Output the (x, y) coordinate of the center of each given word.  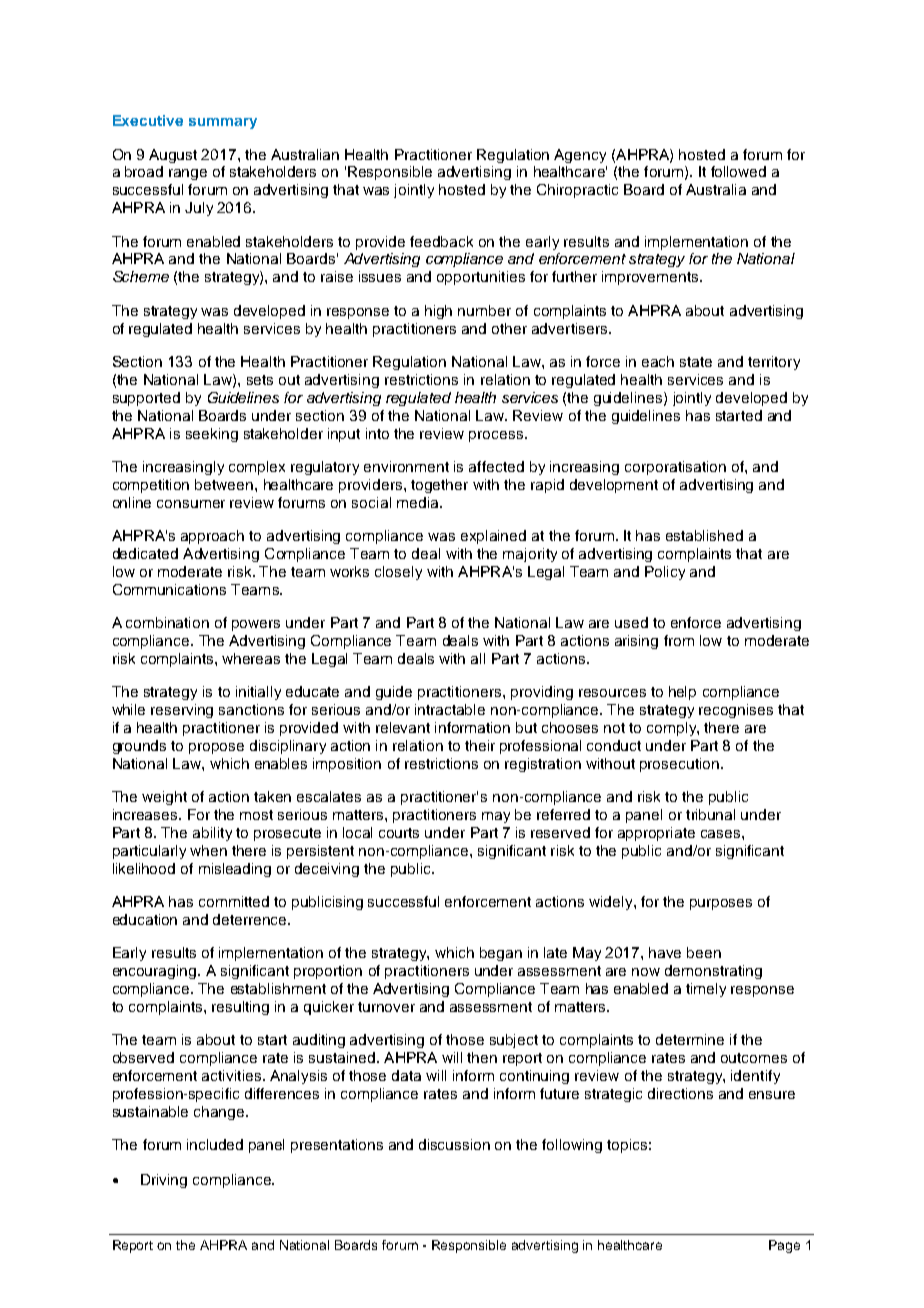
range (188, 174)
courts (399, 833)
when (208, 850)
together (439, 486)
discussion (454, 1144)
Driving (164, 1181)
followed (738, 171)
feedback (441, 241)
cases (722, 834)
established (704, 535)
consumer (191, 504)
